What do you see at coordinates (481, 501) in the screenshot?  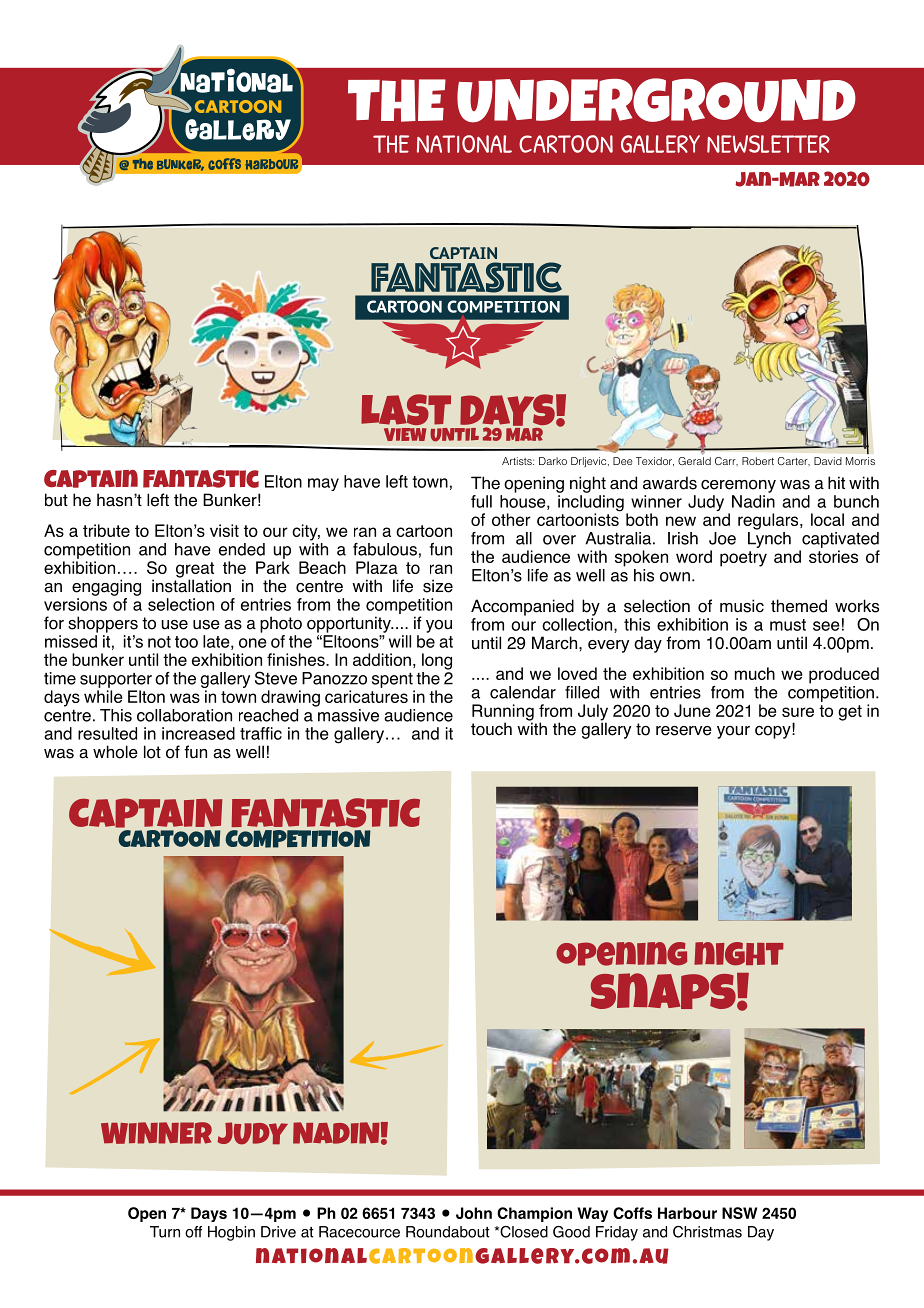 I see `full` at bounding box center [481, 501].
